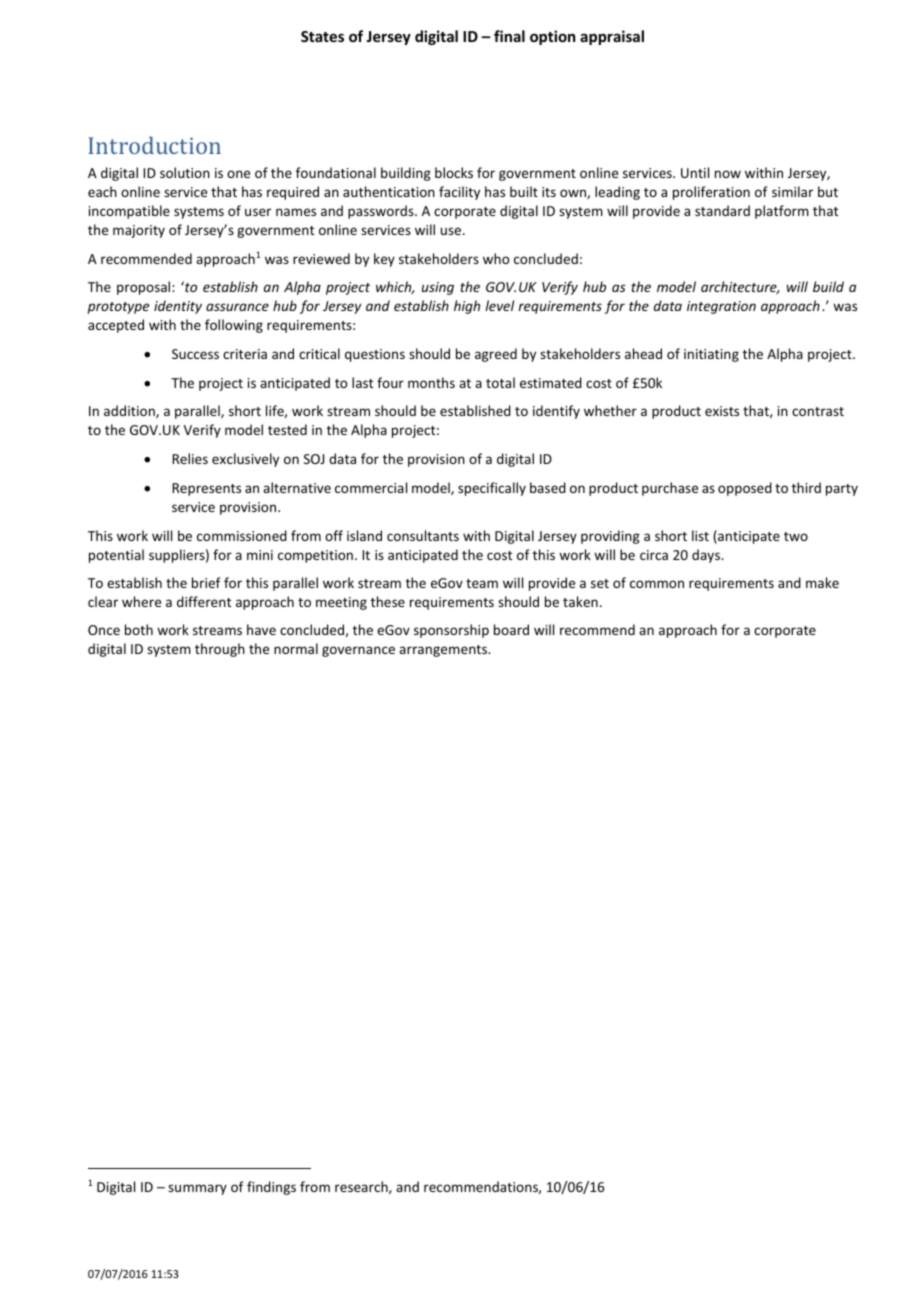  Describe the element at coordinates (451, 631) in the document. I see `sponsorship` at that location.
